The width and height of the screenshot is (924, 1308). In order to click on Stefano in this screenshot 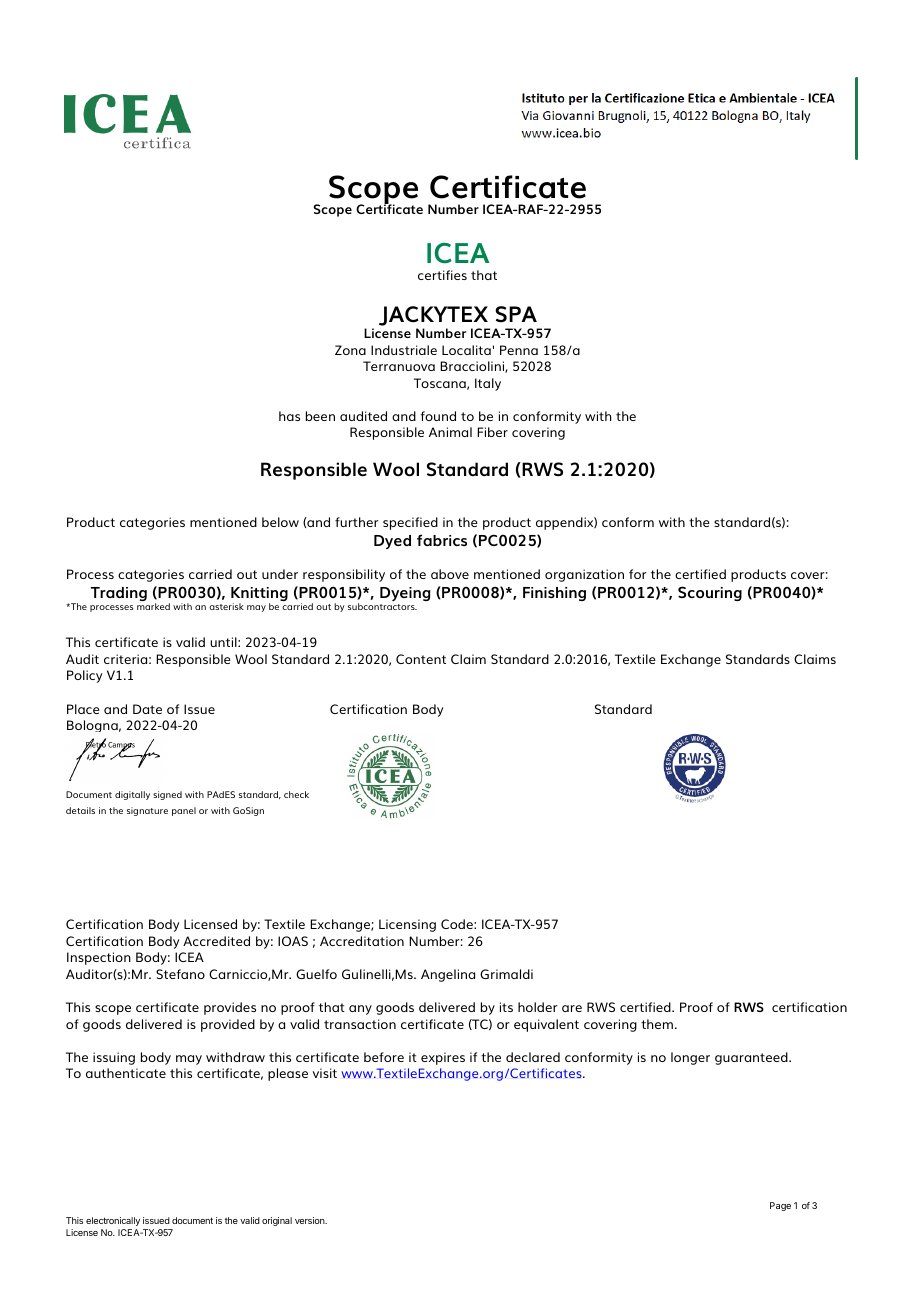, I will do `click(180, 974)`.
